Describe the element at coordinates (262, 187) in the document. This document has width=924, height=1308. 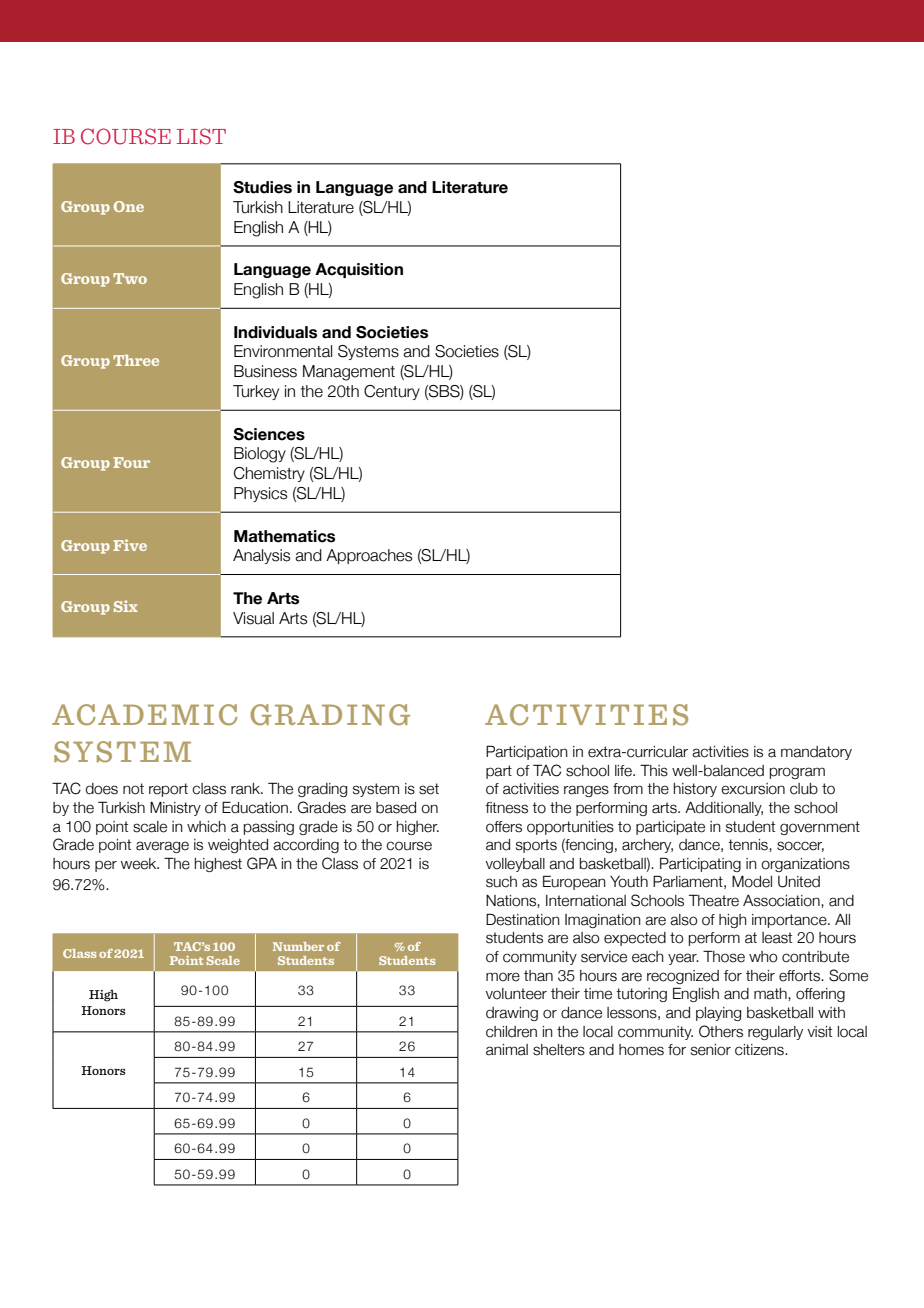
I see `Studies` at that location.
